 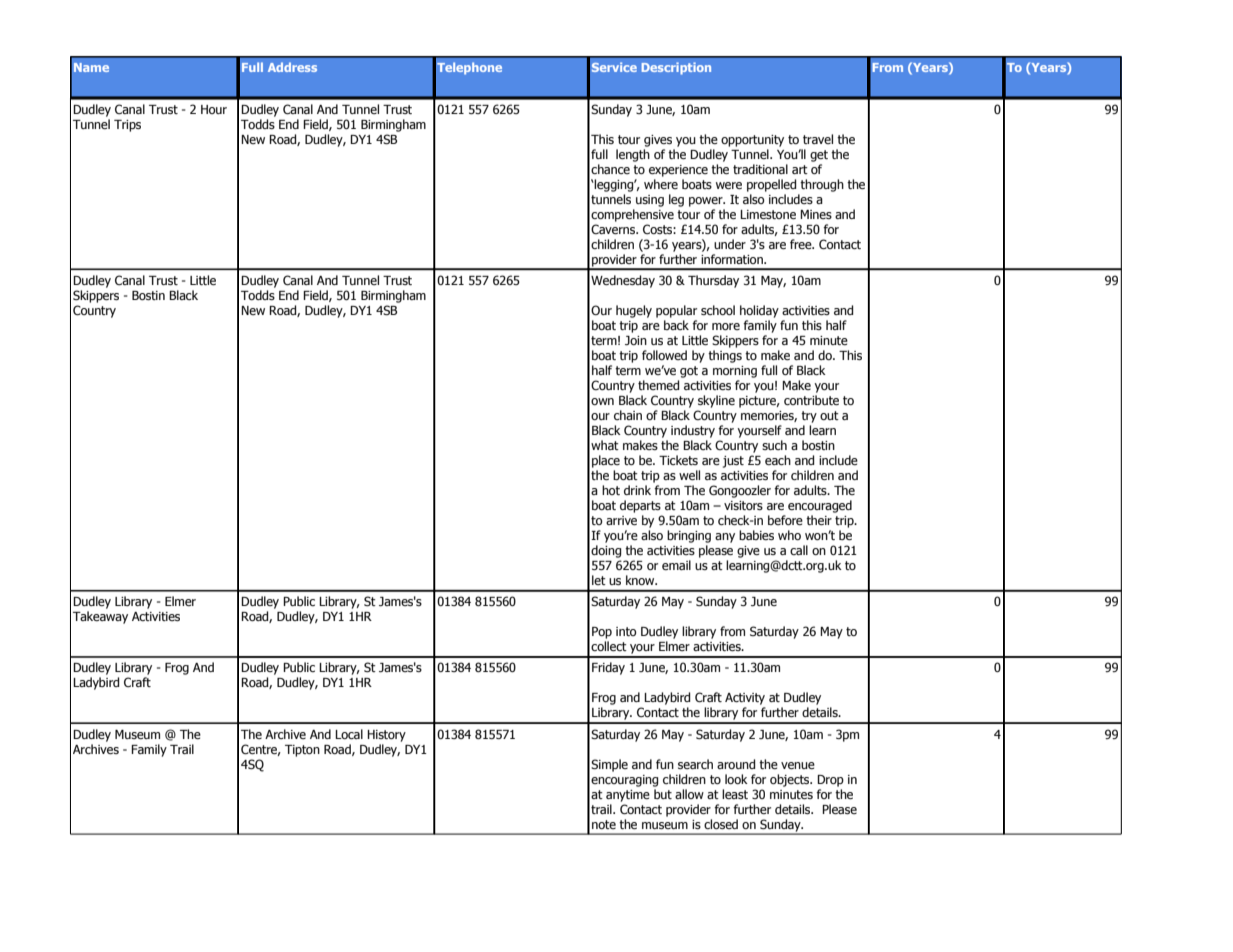 What do you see at coordinates (614, 67) in the screenshot?
I see `Service` at bounding box center [614, 67].
